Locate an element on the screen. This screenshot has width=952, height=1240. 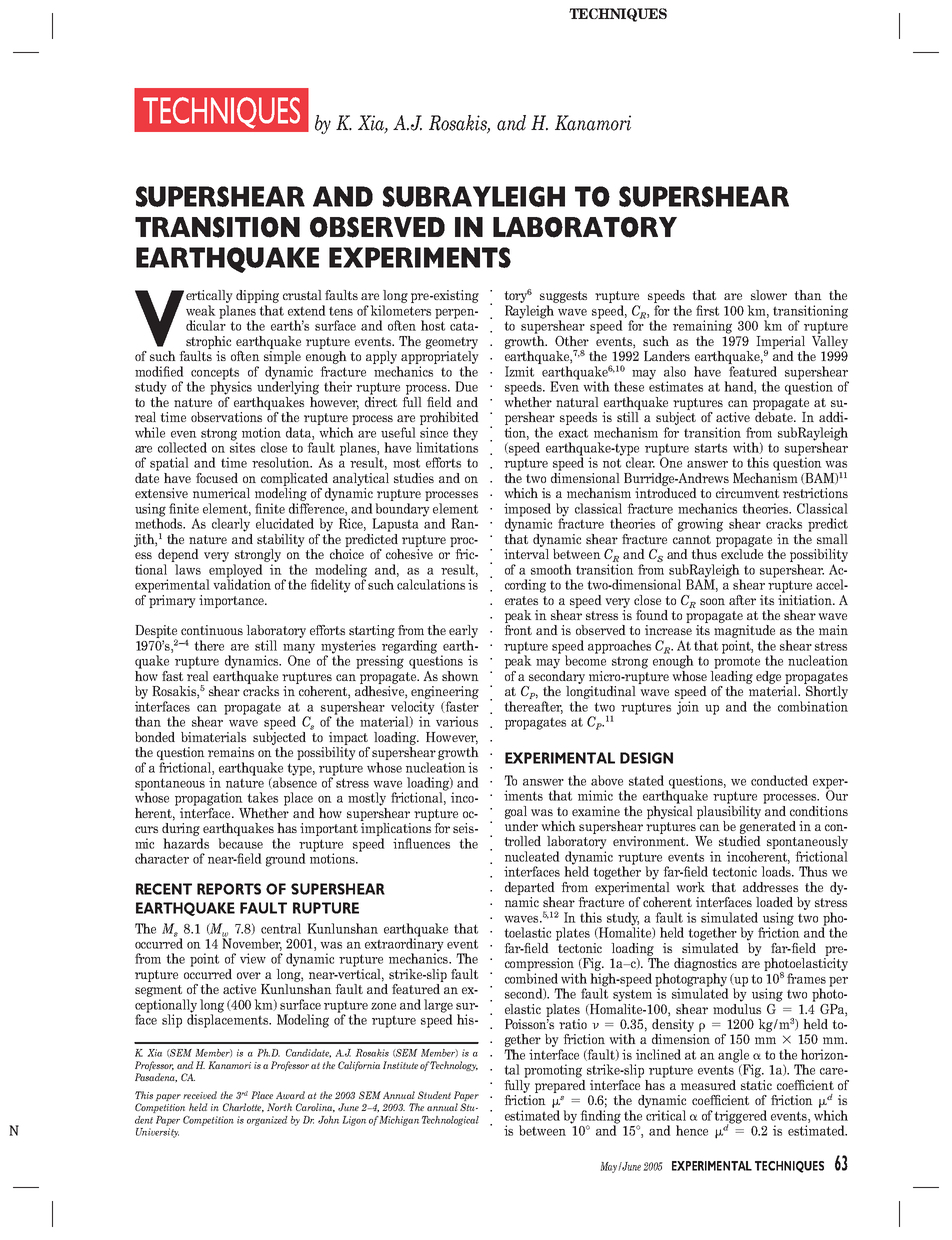
imposed is located at coordinates (527, 511).
